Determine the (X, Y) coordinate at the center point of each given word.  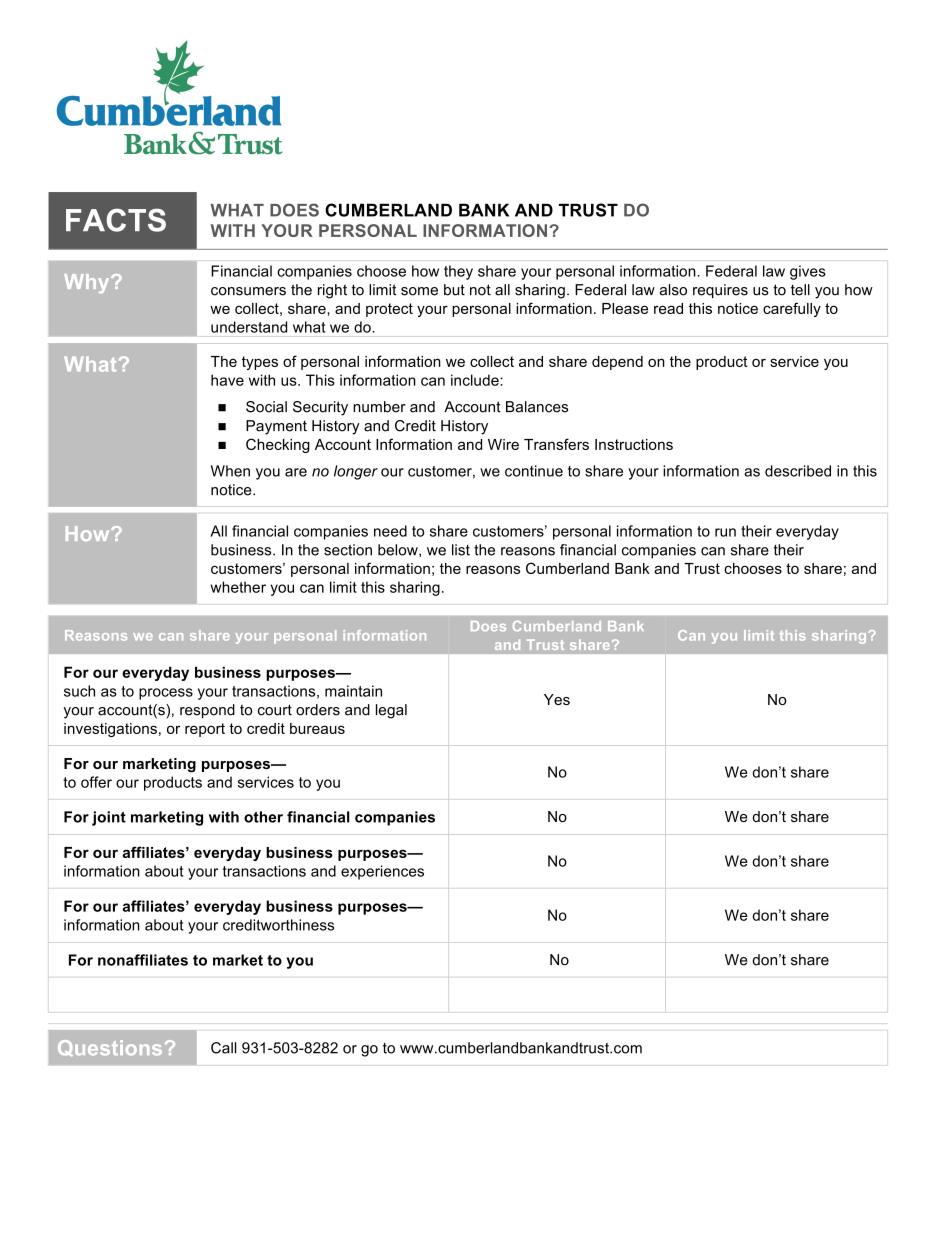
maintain (353, 691)
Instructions (634, 444)
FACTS (116, 220)
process (166, 694)
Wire (503, 444)
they (458, 272)
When (230, 471)
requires (720, 291)
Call (224, 1048)
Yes (557, 699)
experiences (382, 872)
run (725, 532)
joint (109, 818)
